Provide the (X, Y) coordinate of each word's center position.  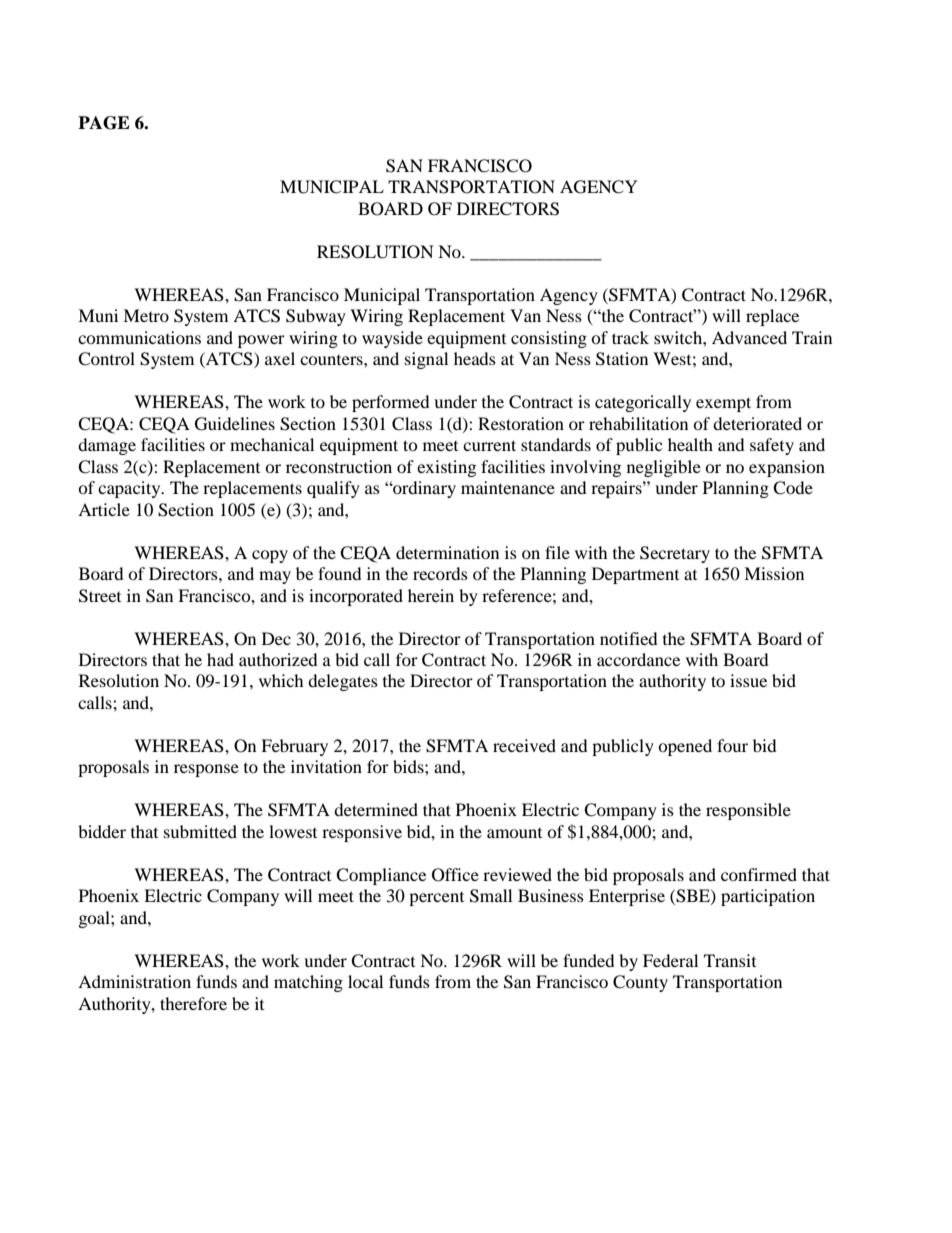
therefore (193, 1003)
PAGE (104, 123)
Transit (730, 960)
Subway (316, 317)
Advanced (749, 337)
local (365, 981)
